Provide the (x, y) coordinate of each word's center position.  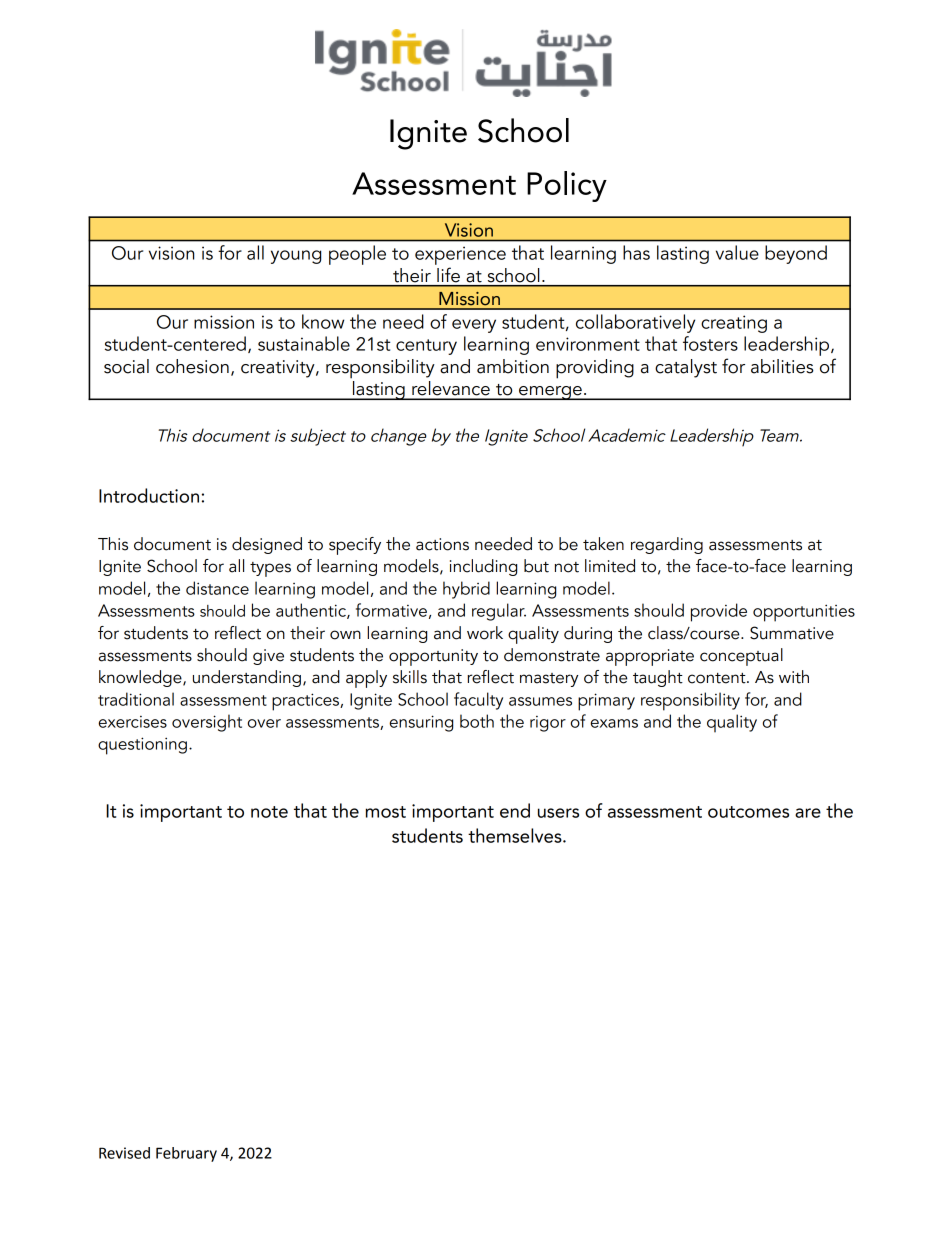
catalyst (686, 368)
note (269, 812)
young (296, 257)
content (718, 678)
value (737, 252)
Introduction (149, 495)
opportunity (433, 657)
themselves (516, 835)
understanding (247, 678)
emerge (550, 393)
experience (460, 255)
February (186, 1154)
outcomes (748, 812)
